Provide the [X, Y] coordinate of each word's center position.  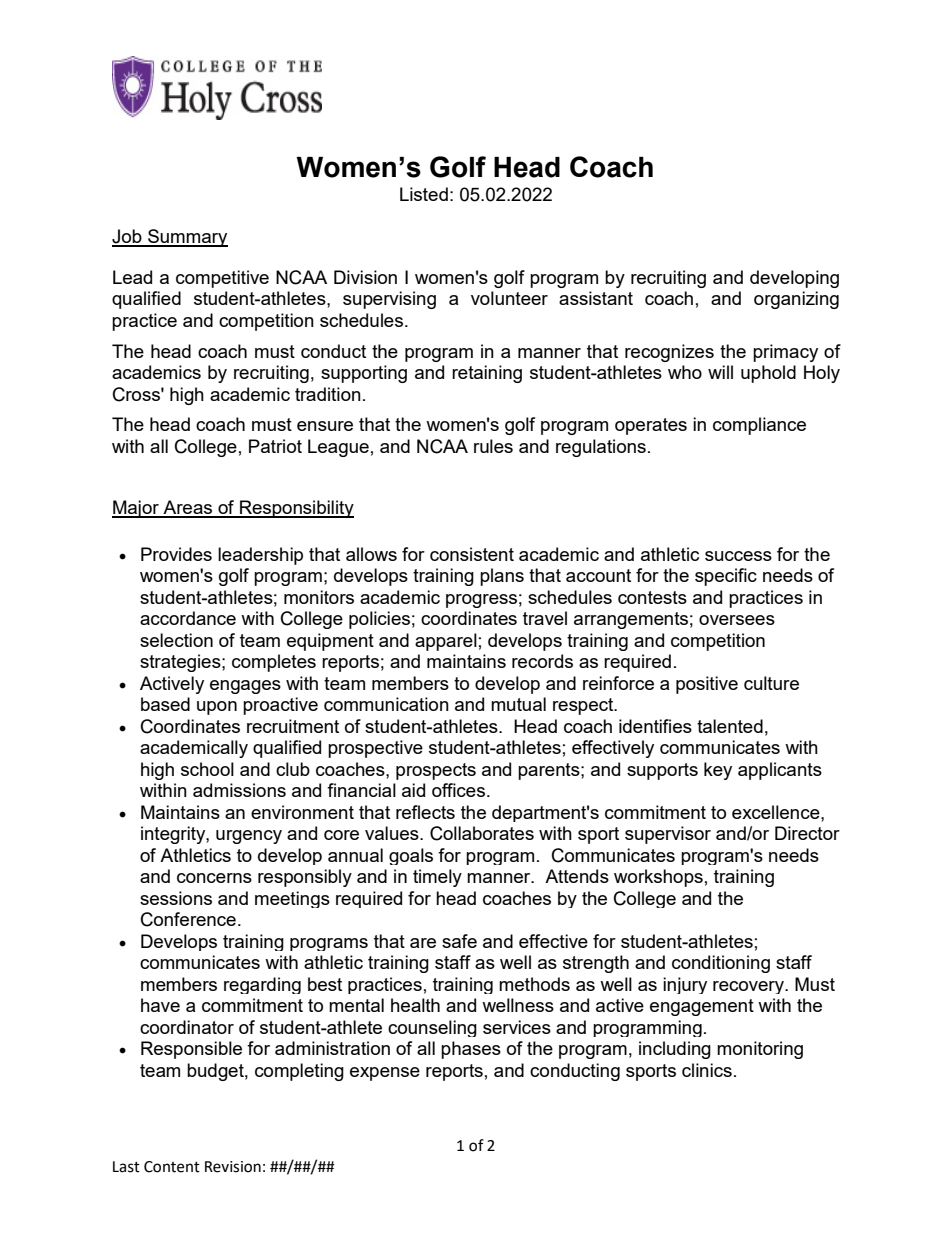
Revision [233, 1167]
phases [471, 1050]
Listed [424, 194]
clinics [707, 1070]
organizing [796, 300]
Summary [187, 238]
